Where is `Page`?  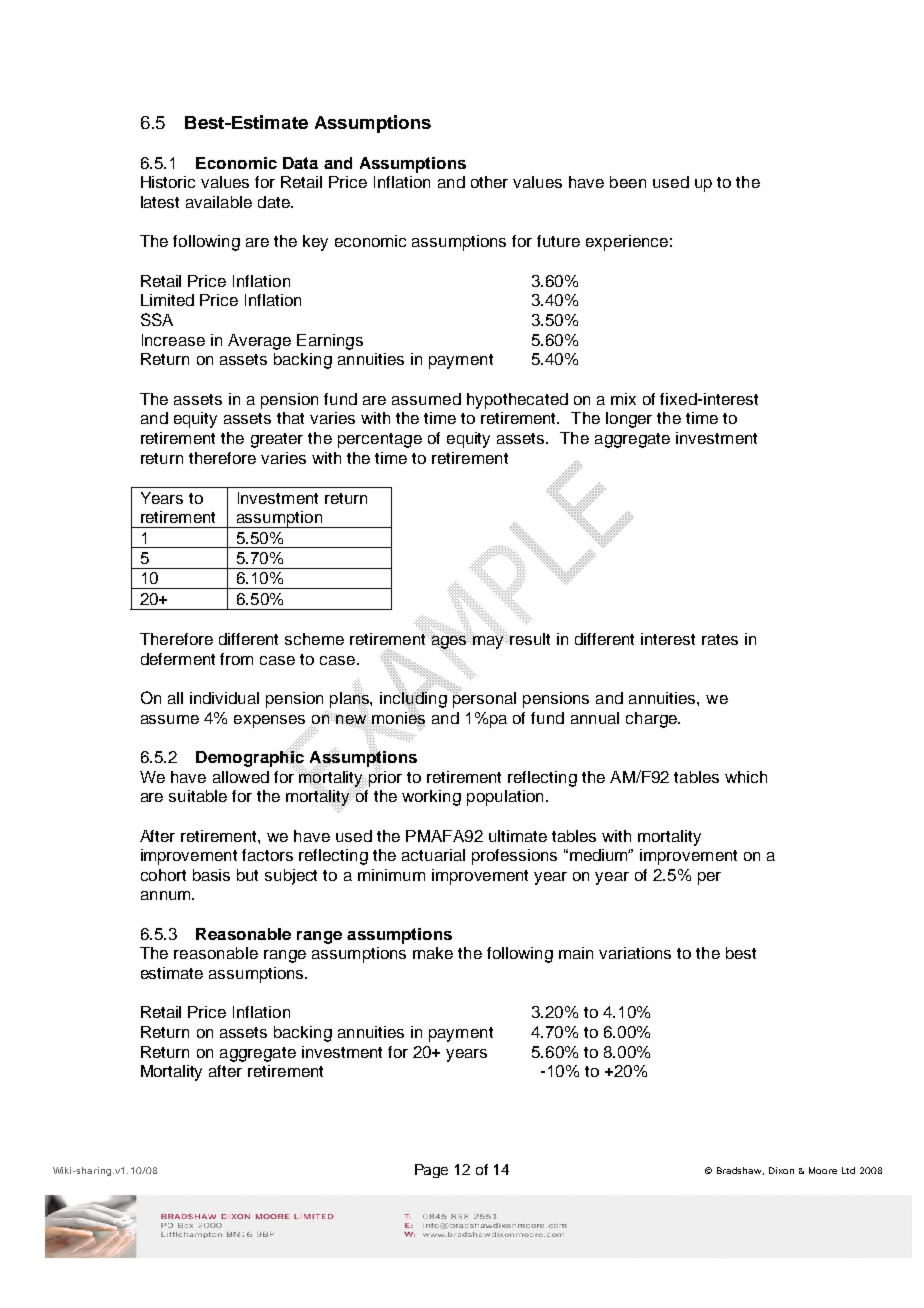 Page is located at coordinates (431, 1171).
